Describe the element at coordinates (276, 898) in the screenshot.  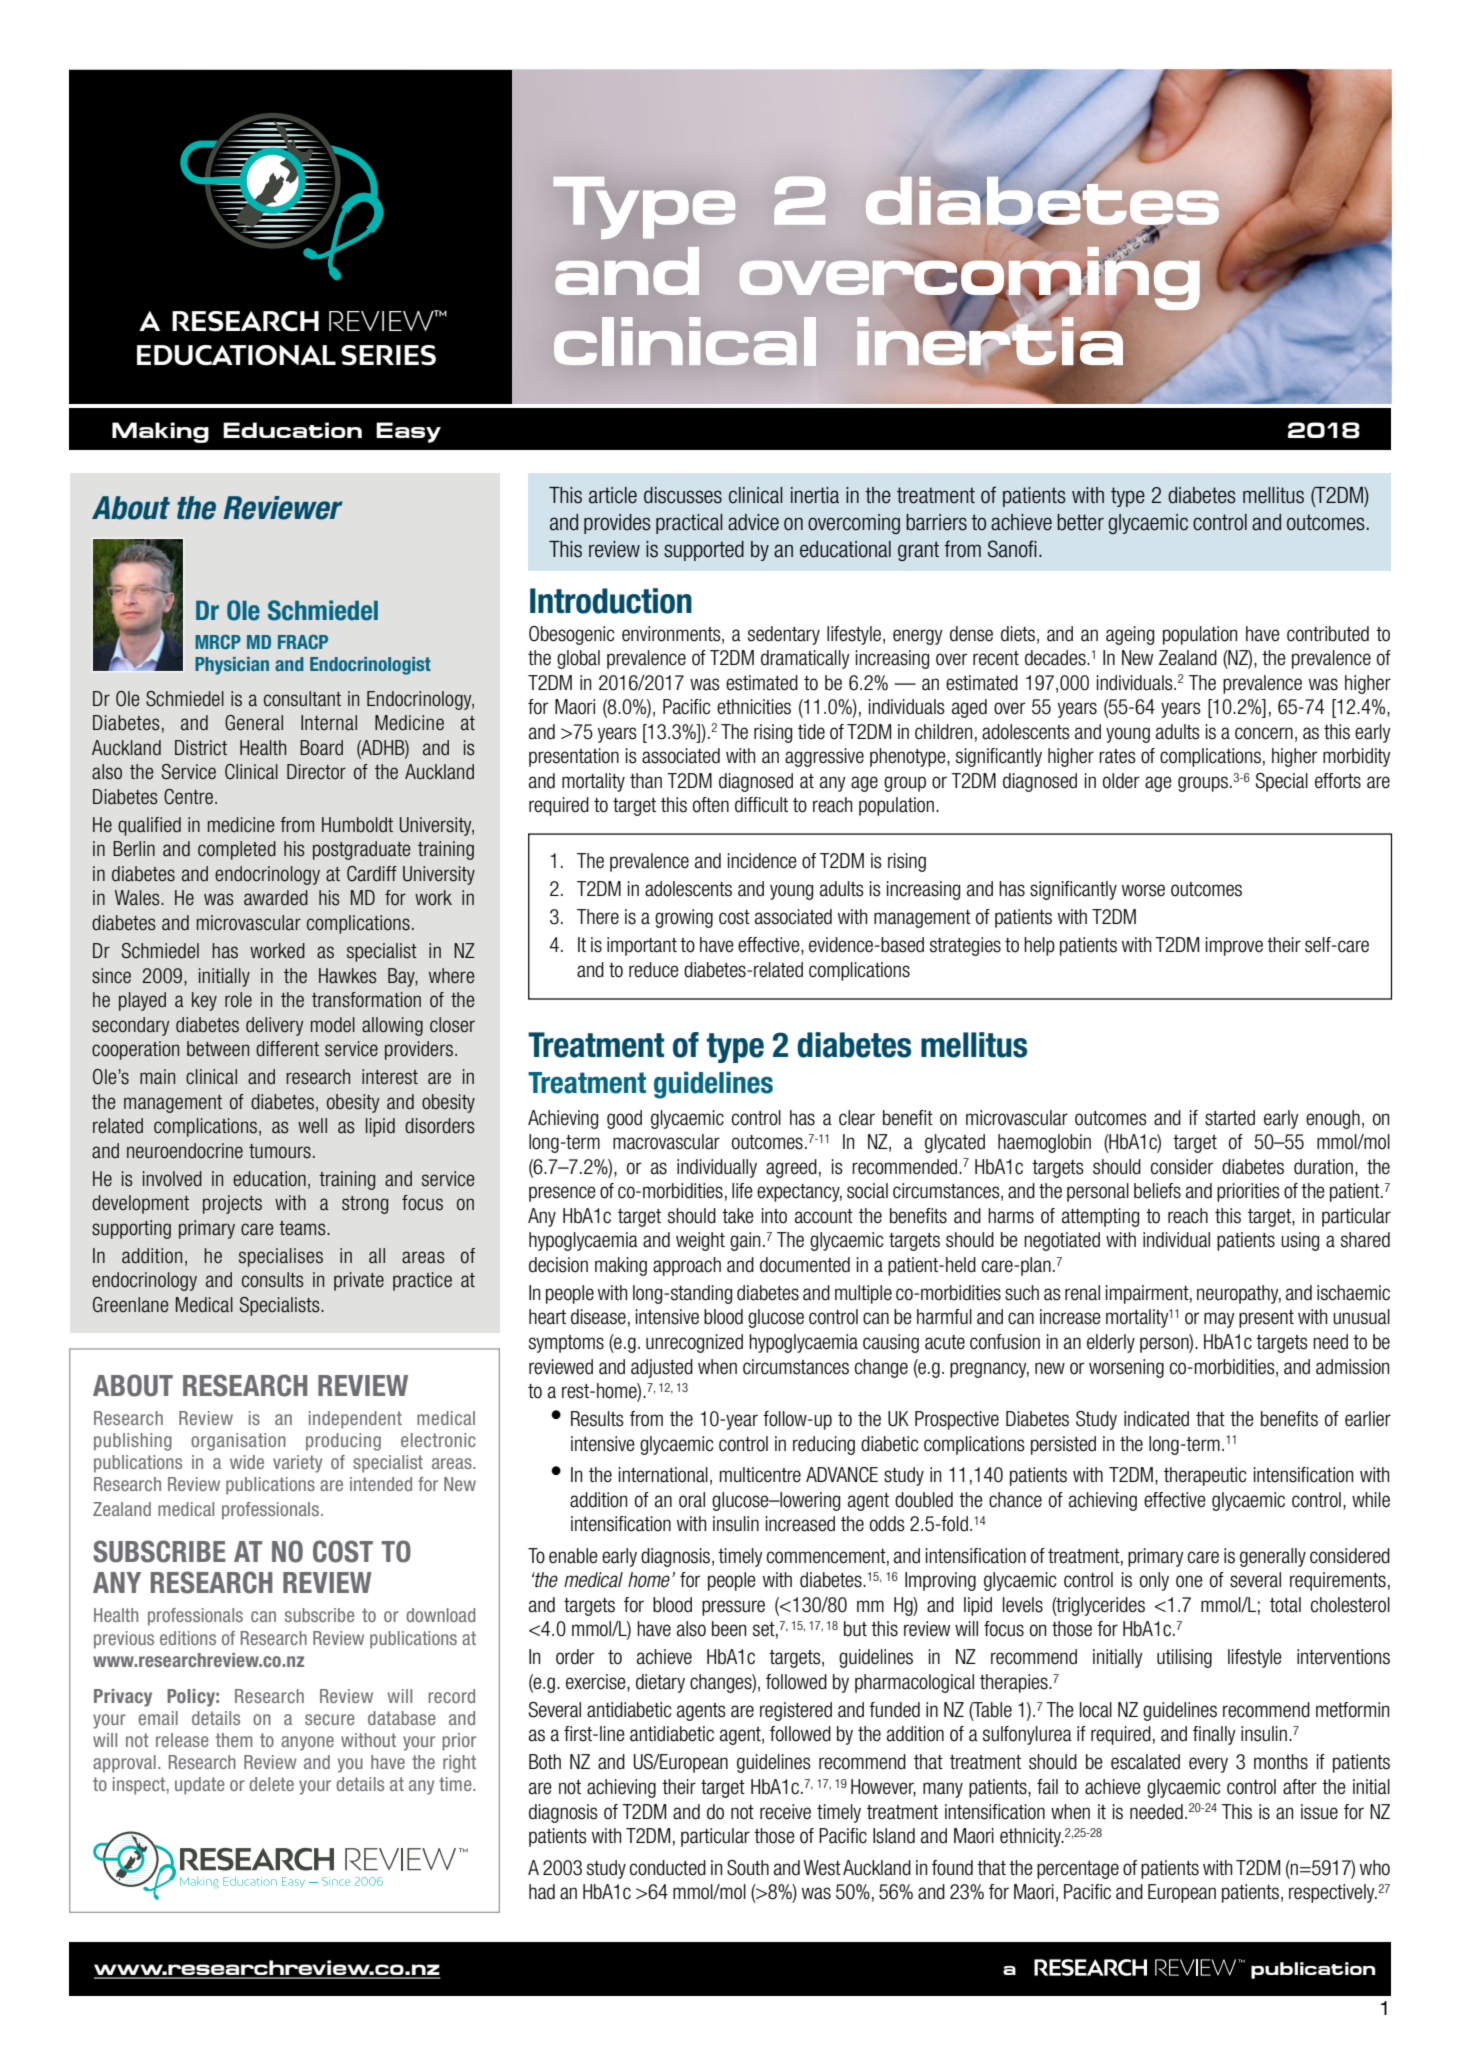
I see `awarded` at that location.
